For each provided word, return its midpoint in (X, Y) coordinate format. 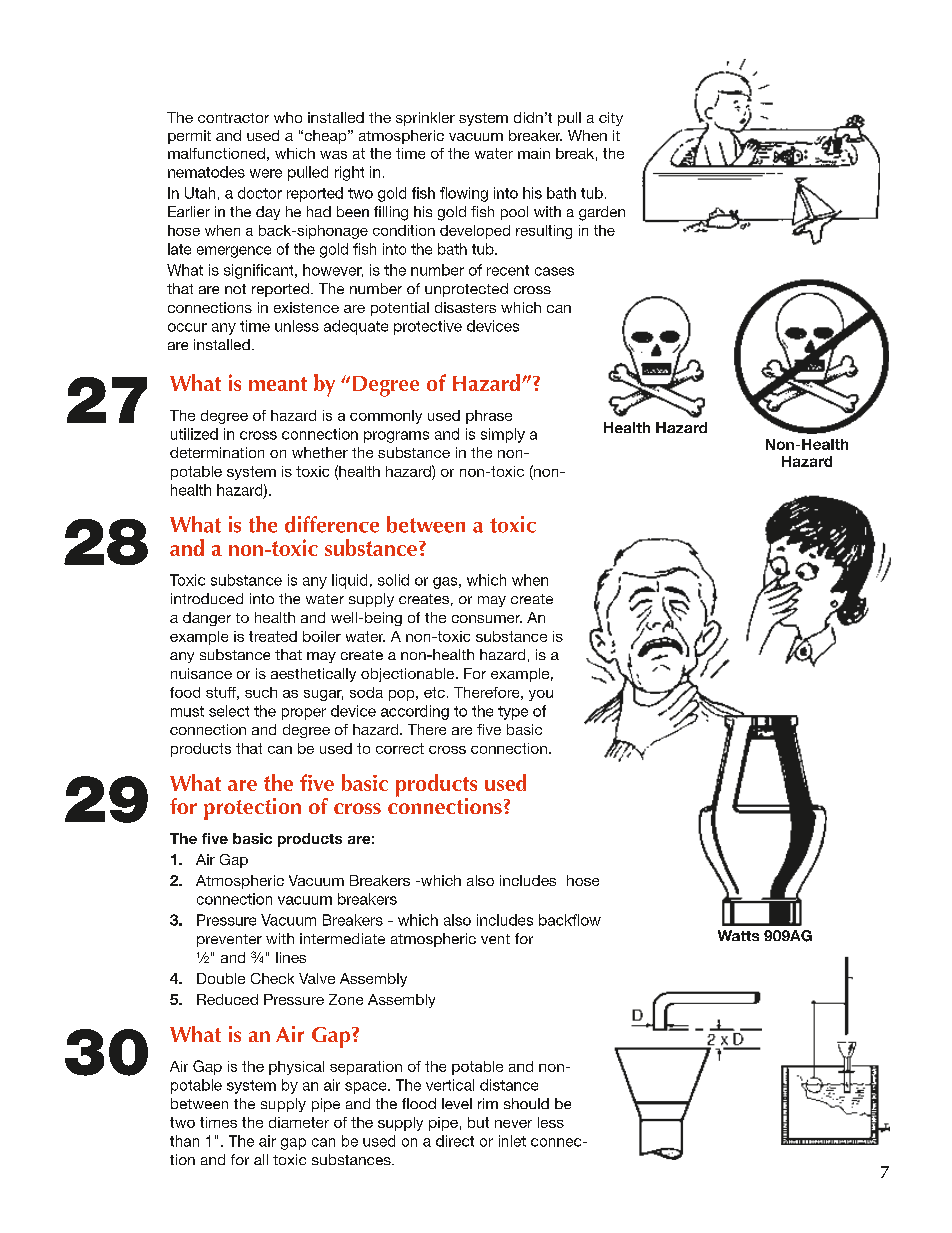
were (266, 173)
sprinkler (425, 119)
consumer (487, 619)
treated (273, 636)
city (611, 119)
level (457, 1103)
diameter (299, 1122)
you (541, 695)
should (526, 1103)
